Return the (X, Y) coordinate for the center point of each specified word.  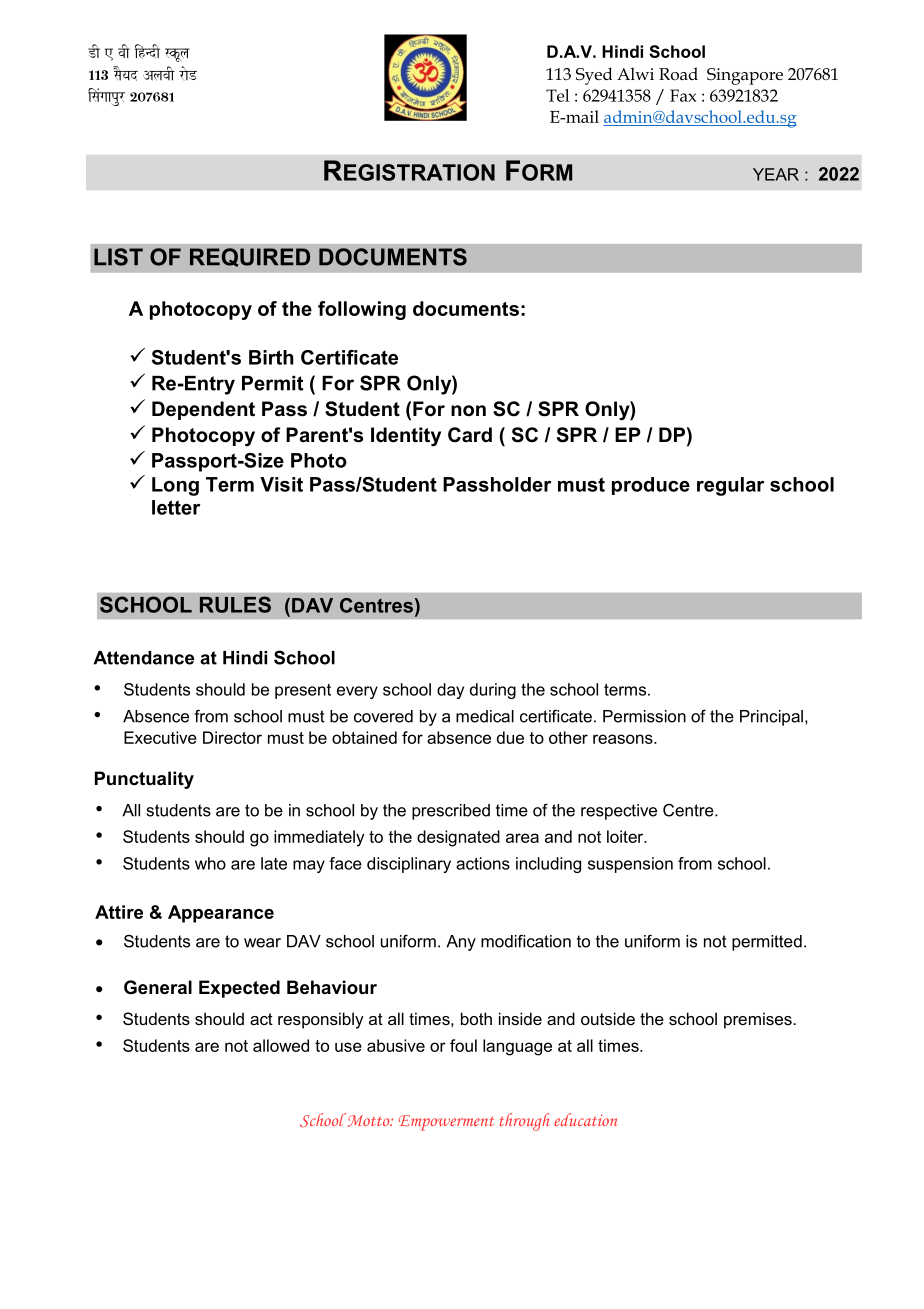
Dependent (203, 410)
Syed (594, 76)
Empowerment (446, 1123)
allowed (281, 1045)
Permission (644, 716)
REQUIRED (250, 257)
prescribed (451, 812)
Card (470, 435)
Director (232, 737)
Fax (683, 95)
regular (730, 486)
